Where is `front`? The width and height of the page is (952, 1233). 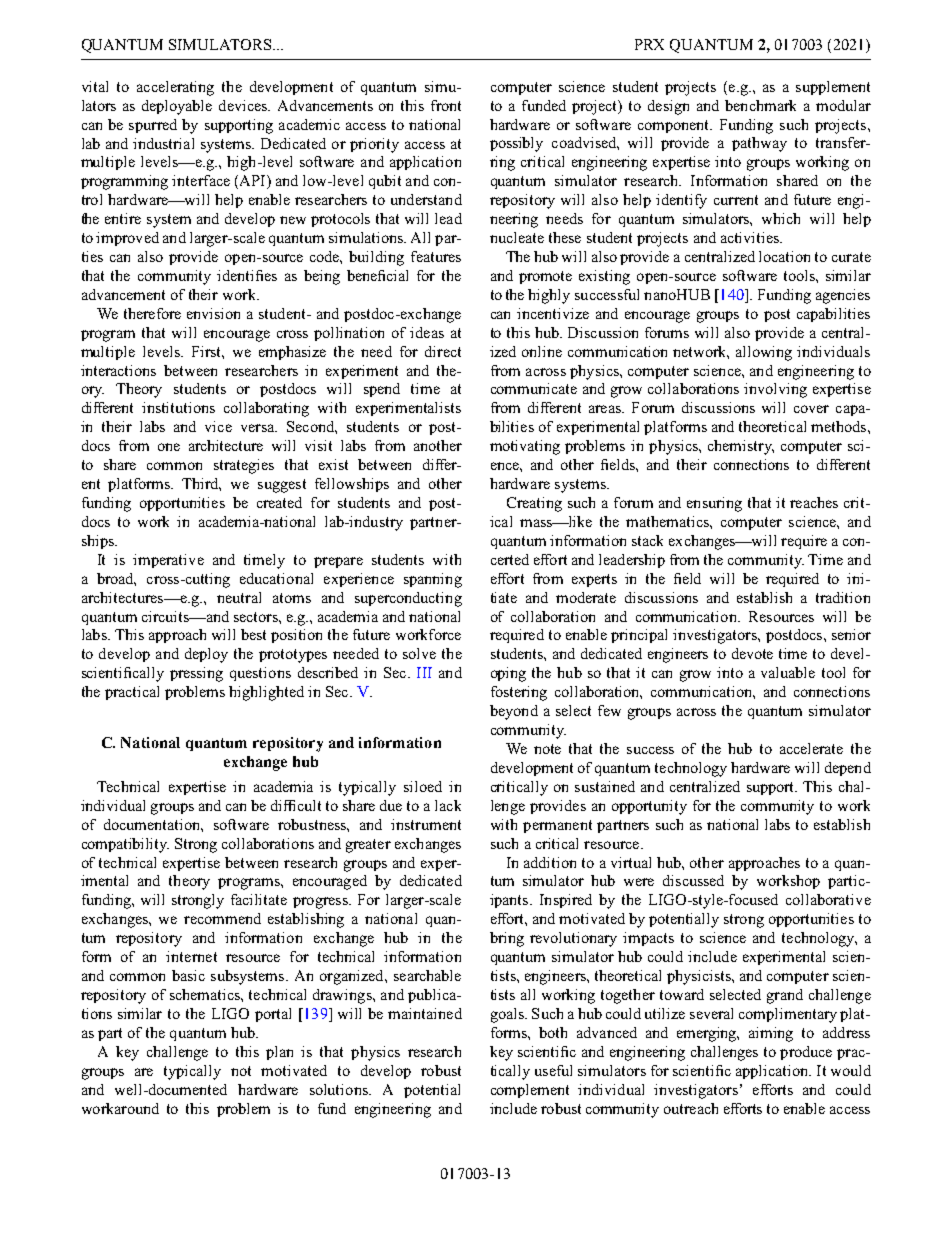 front is located at coordinates (446, 105).
